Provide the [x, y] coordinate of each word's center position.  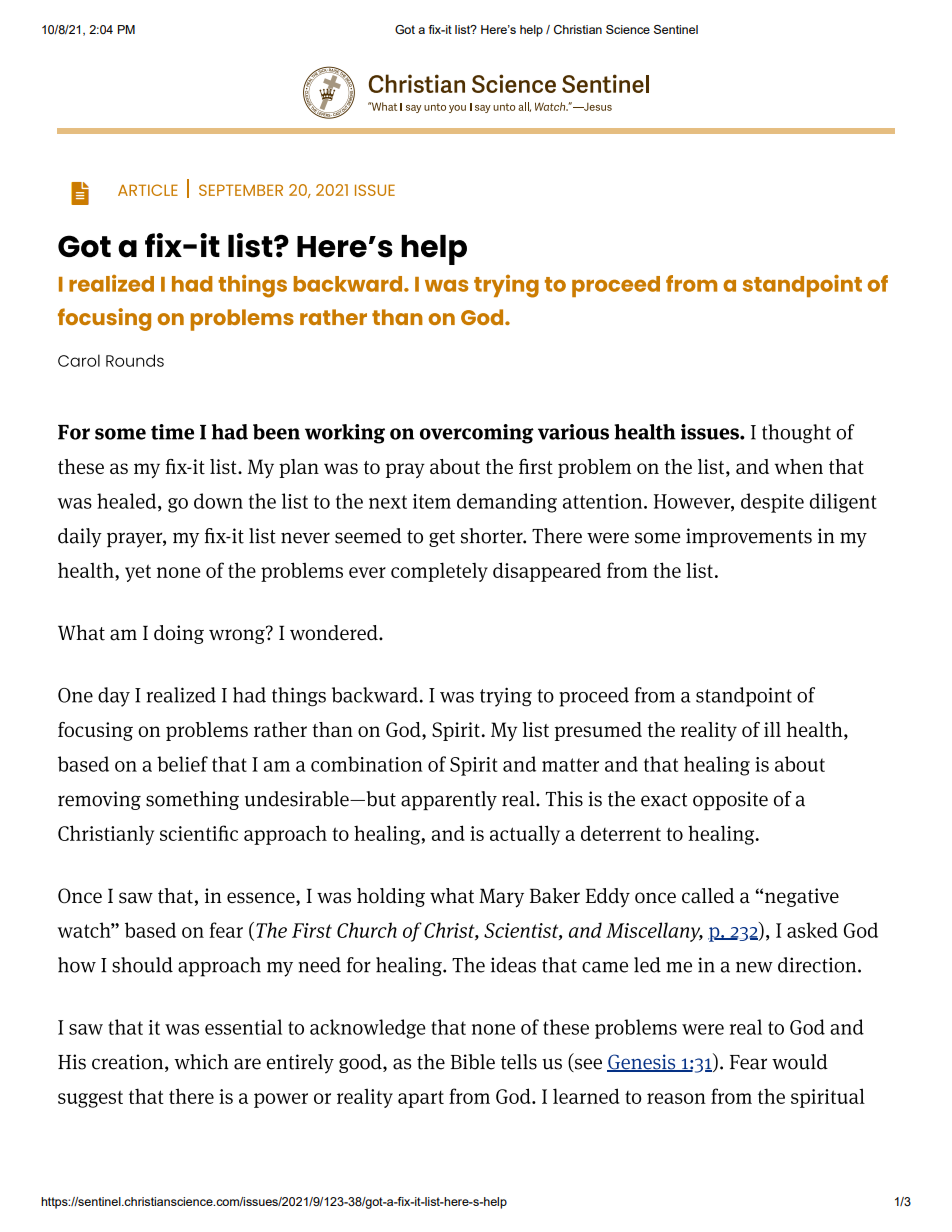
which [201, 1062]
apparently [449, 801]
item [432, 501]
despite [772, 503]
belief [182, 764]
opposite [730, 800]
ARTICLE [148, 190]
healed [128, 502]
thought [796, 434]
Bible [473, 1062]
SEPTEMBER [241, 190]
